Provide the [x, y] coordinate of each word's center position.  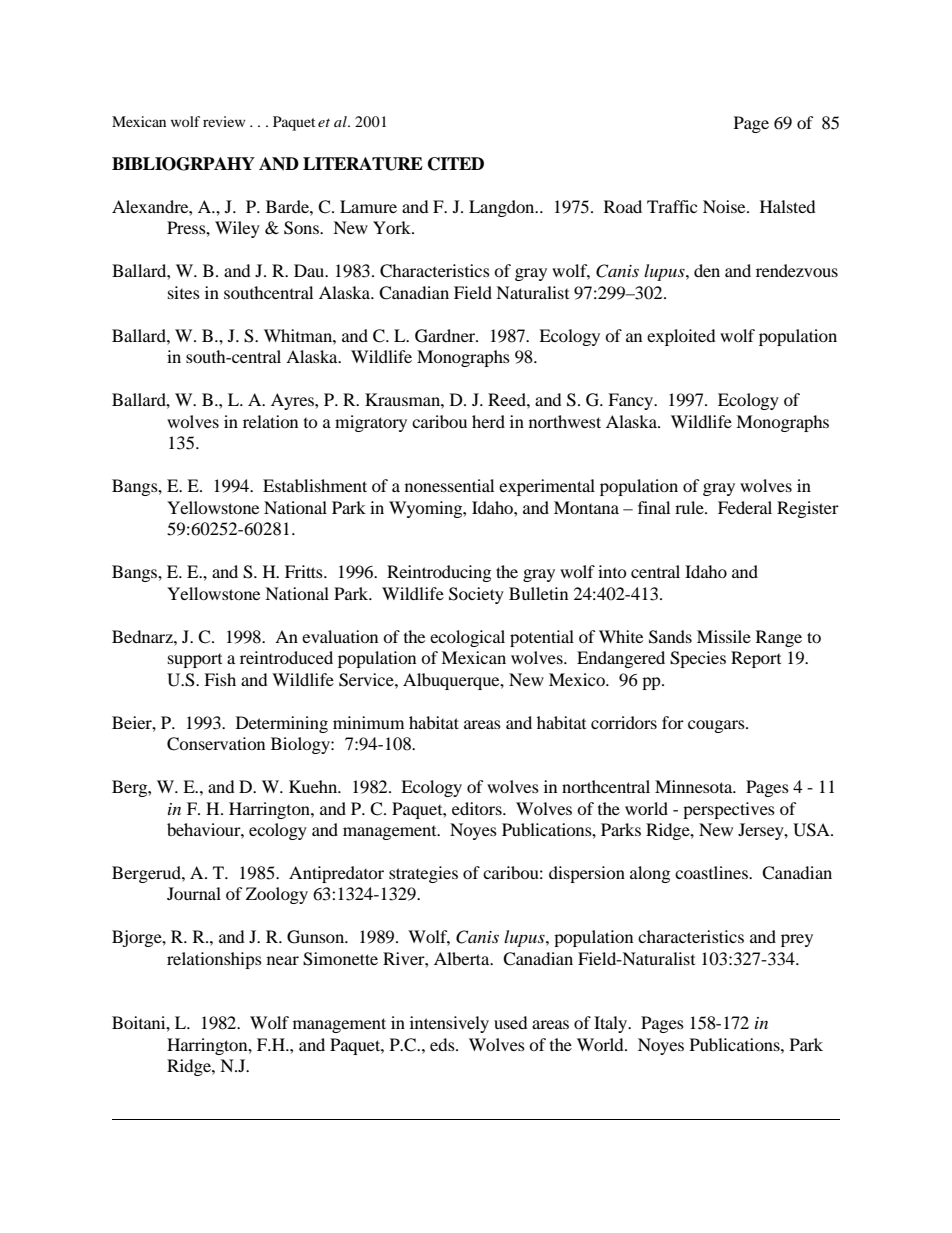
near [283, 960]
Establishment [315, 485]
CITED [456, 164]
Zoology [277, 895]
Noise [725, 206]
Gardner [446, 336]
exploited [681, 337]
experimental [547, 487]
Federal [745, 507]
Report [756, 659]
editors [478, 808]
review [224, 121]
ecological [467, 638]
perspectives [729, 810]
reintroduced [286, 657]
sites [184, 292]
